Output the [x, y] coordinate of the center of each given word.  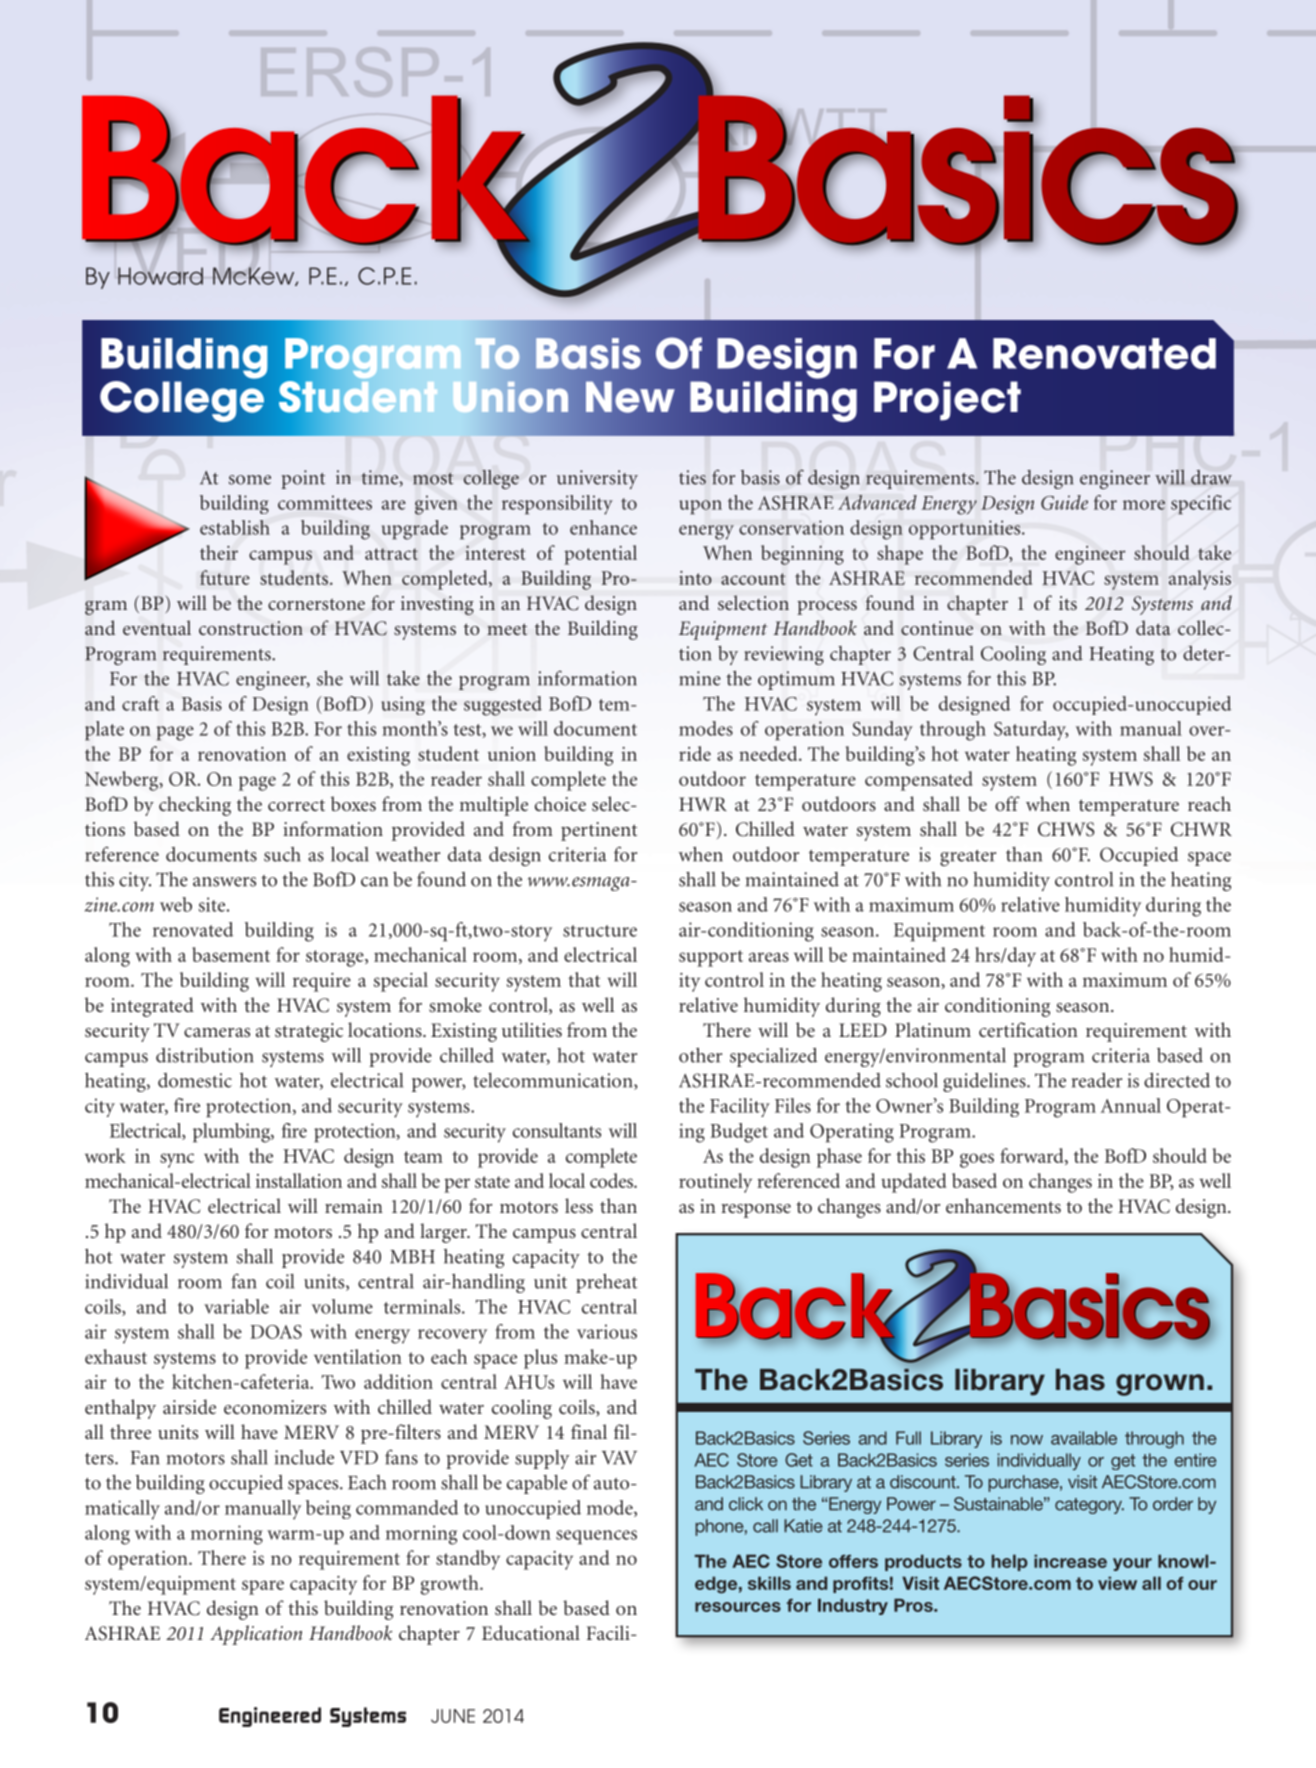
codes [612, 1180]
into [695, 578]
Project [947, 401]
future [225, 577]
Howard [160, 276]
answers [224, 882]
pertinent [599, 831]
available [1084, 1438]
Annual [1130, 1105]
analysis [1200, 580]
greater [968, 858]
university [597, 479]
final [589, 1431]
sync [177, 1160]
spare [263, 1587]
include [304, 1457]
